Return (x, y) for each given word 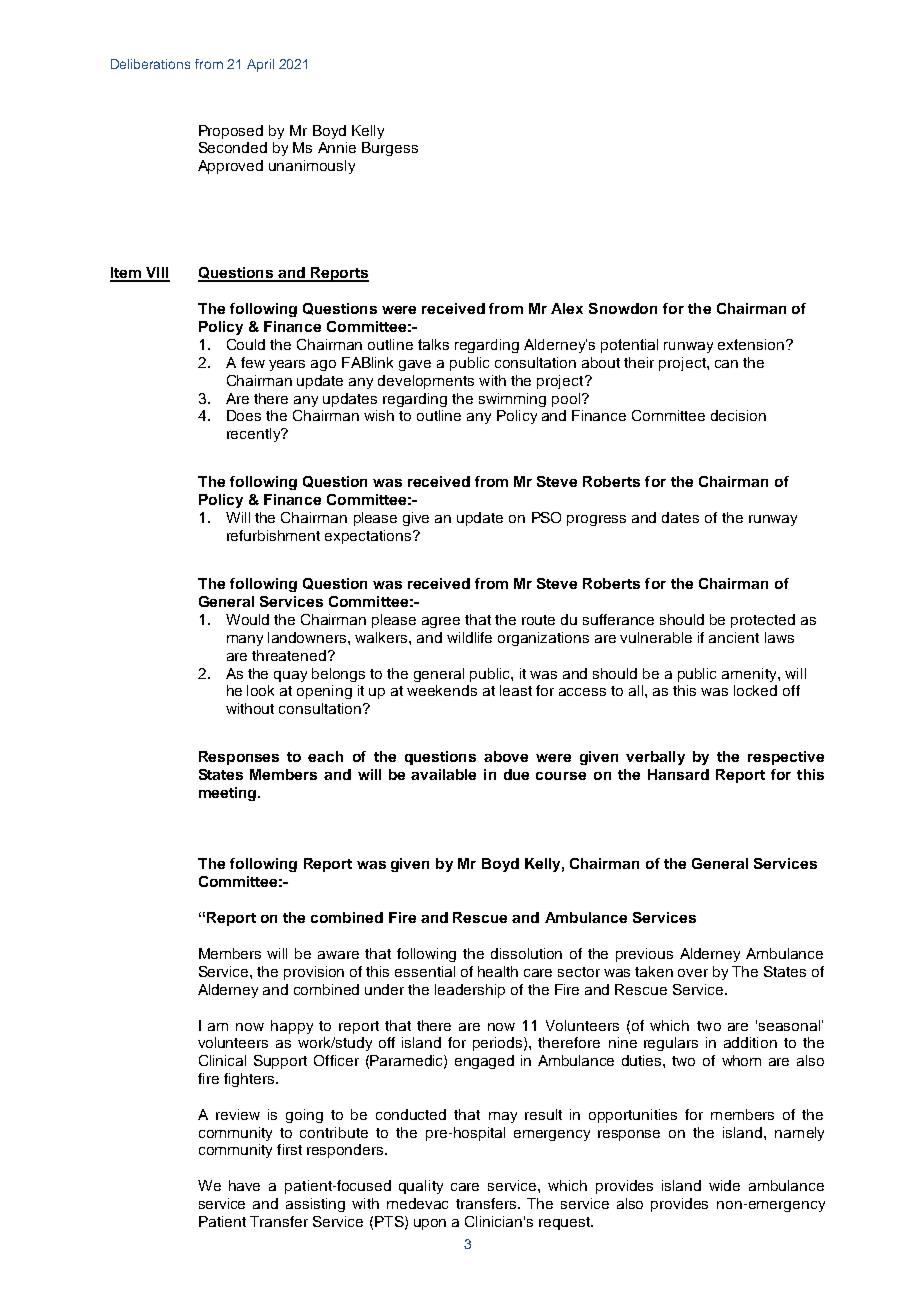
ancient (734, 637)
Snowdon (623, 308)
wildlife (469, 637)
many (245, 640)
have (244, 1185)
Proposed (231, 132)
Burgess (390, 149)
